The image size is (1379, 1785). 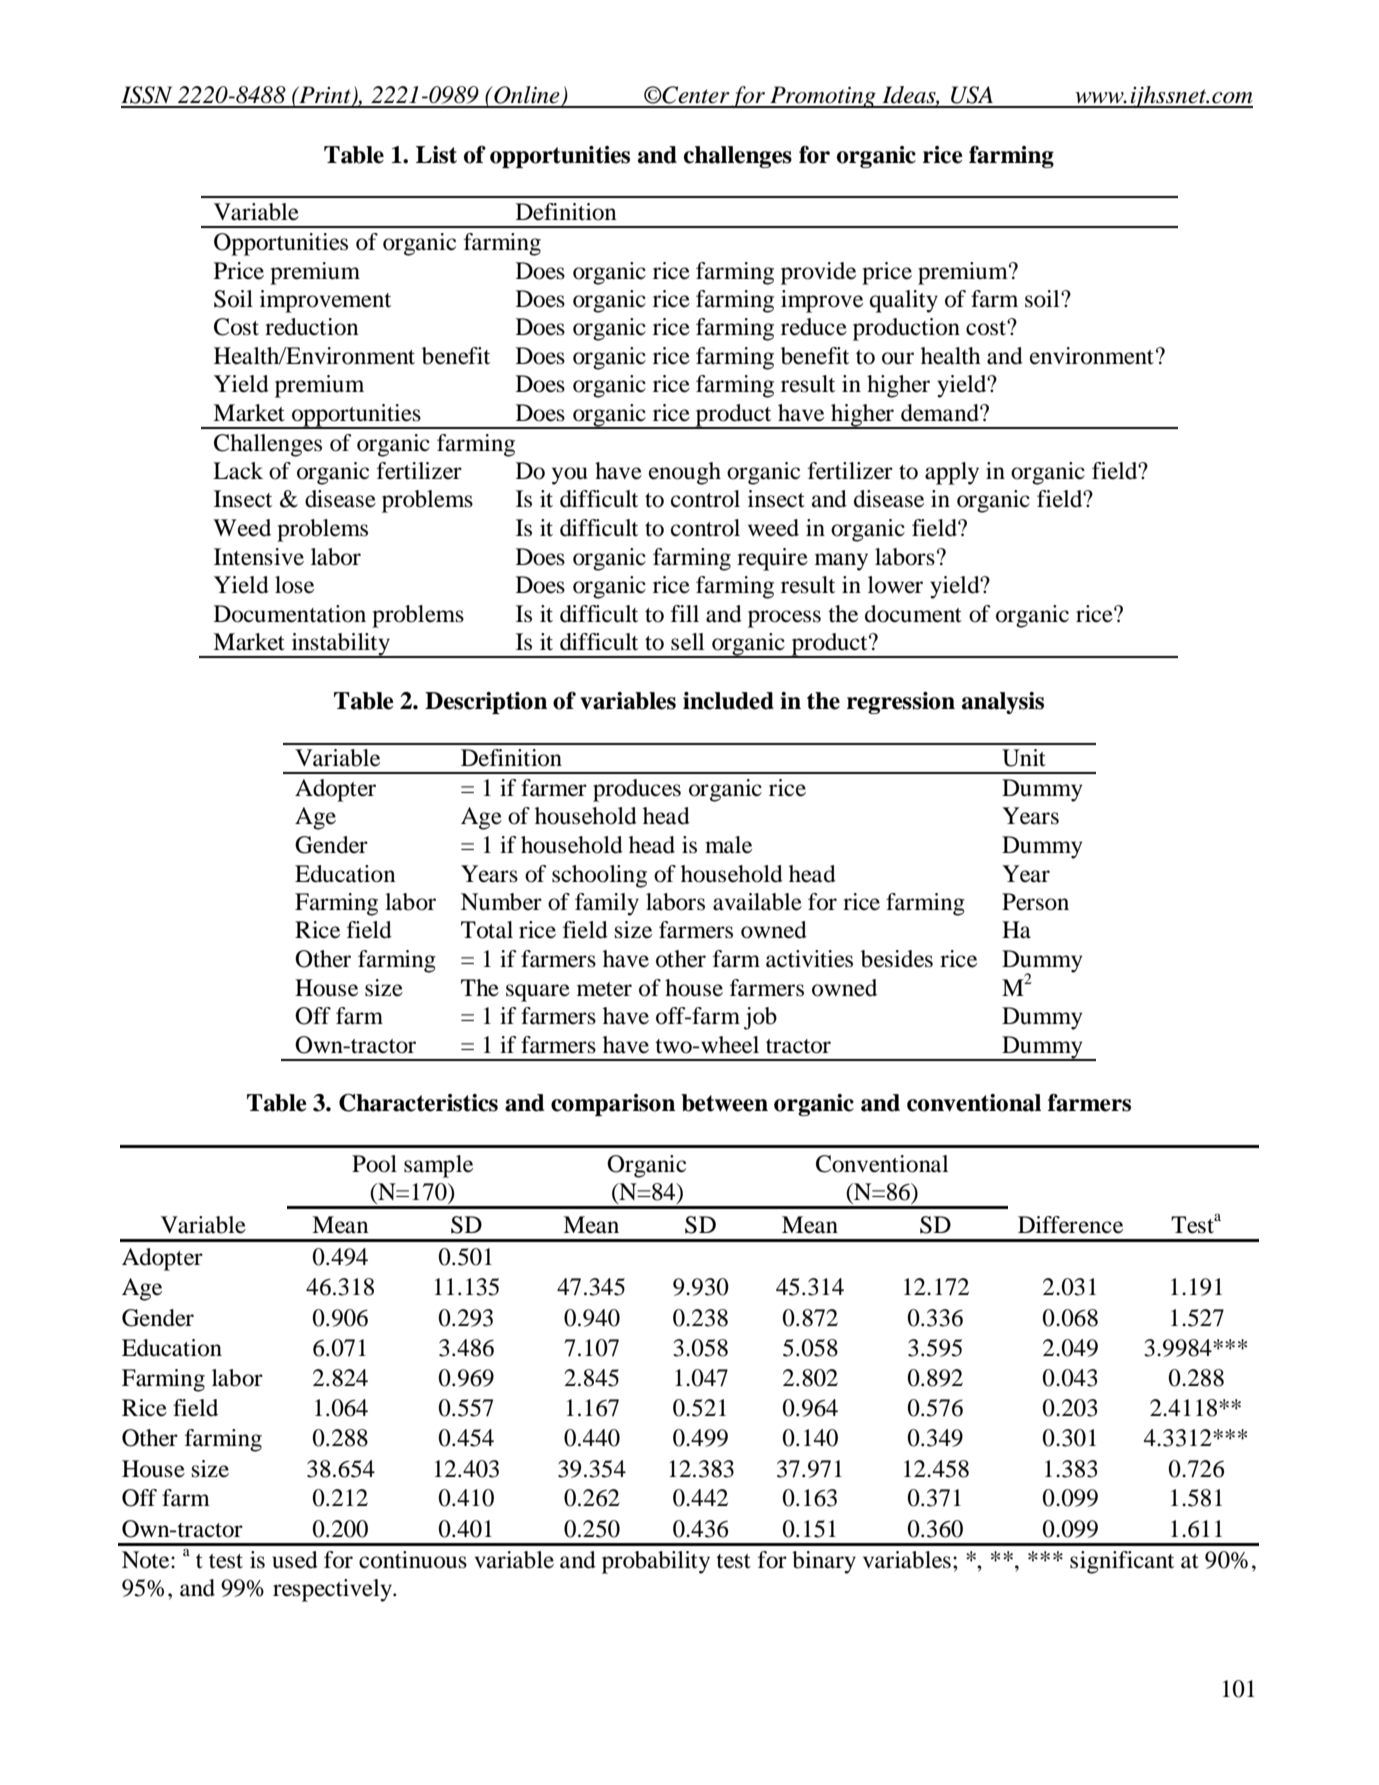 I want to click on List, so click(x=436, y=155).
